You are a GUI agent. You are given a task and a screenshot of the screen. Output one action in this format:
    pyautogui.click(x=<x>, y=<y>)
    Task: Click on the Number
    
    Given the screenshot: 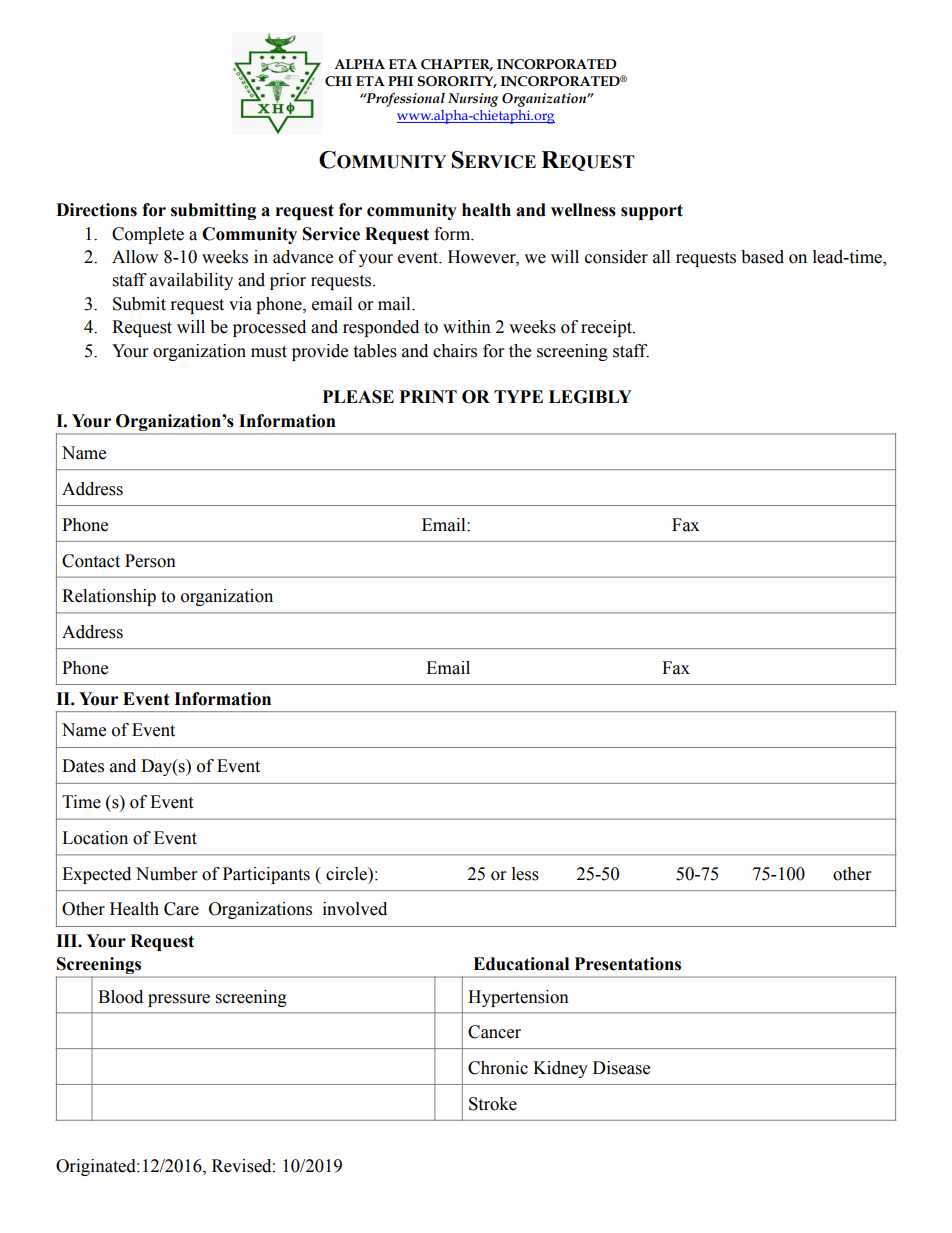 What is the action you would take?
    pyautogui.click(x=166, y=874)
